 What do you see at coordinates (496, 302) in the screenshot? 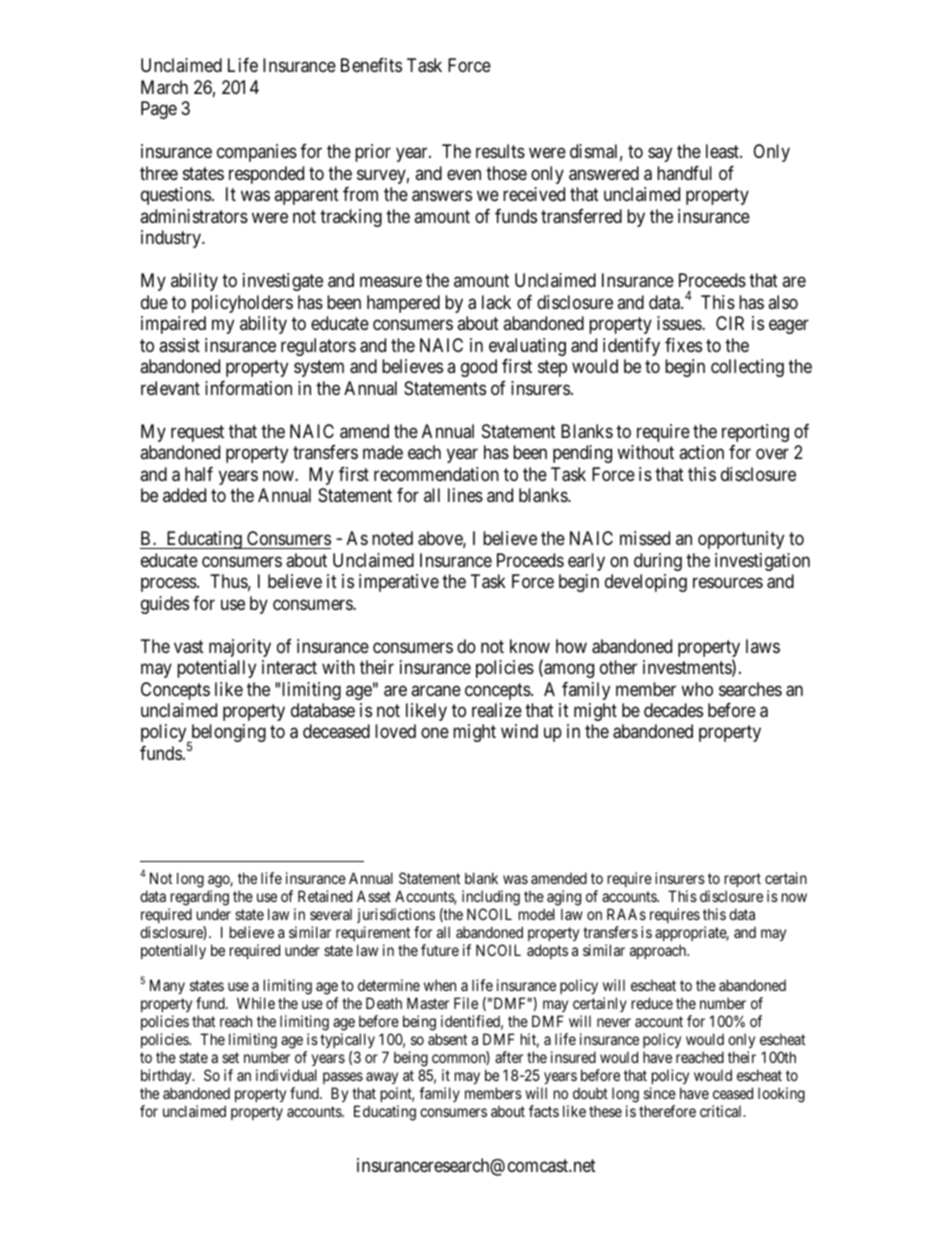
I see `lack` at bounding box center [496, 302].
